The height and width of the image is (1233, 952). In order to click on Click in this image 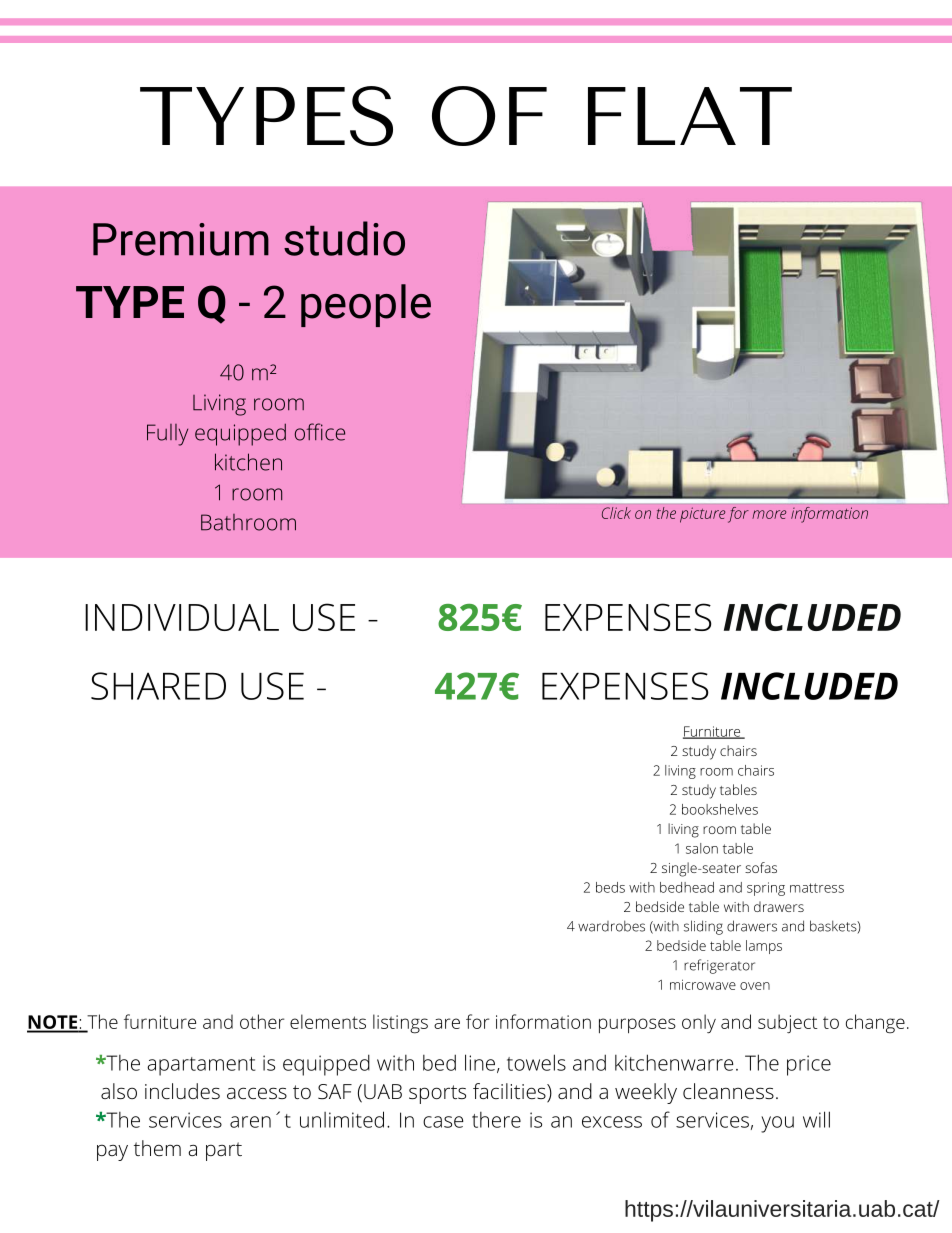, I will do `click(616, 513)`.
